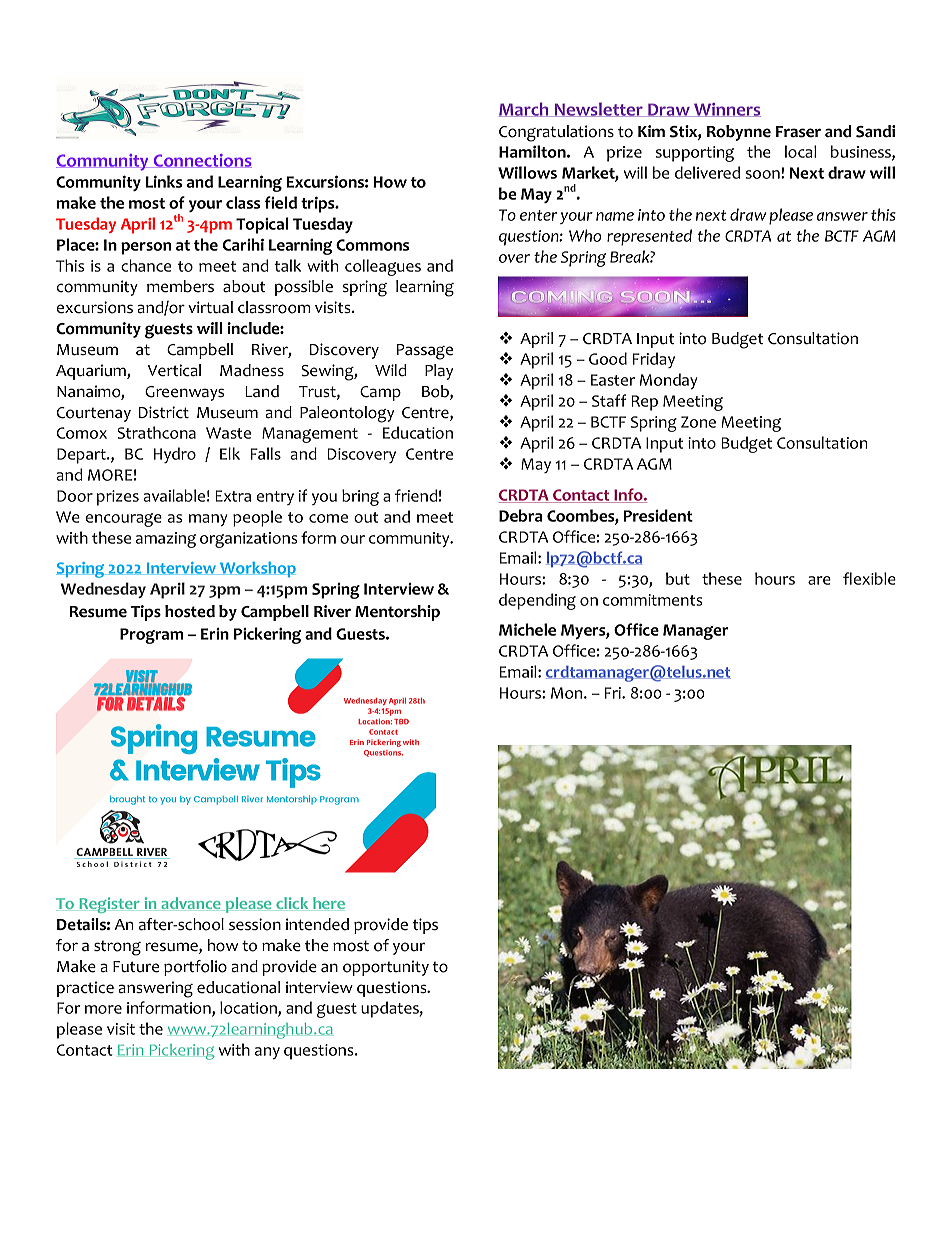 This page has height=1233, width=952. Describe the element at coordinates (425, 352) in the page. I see `Passage` at that location.
